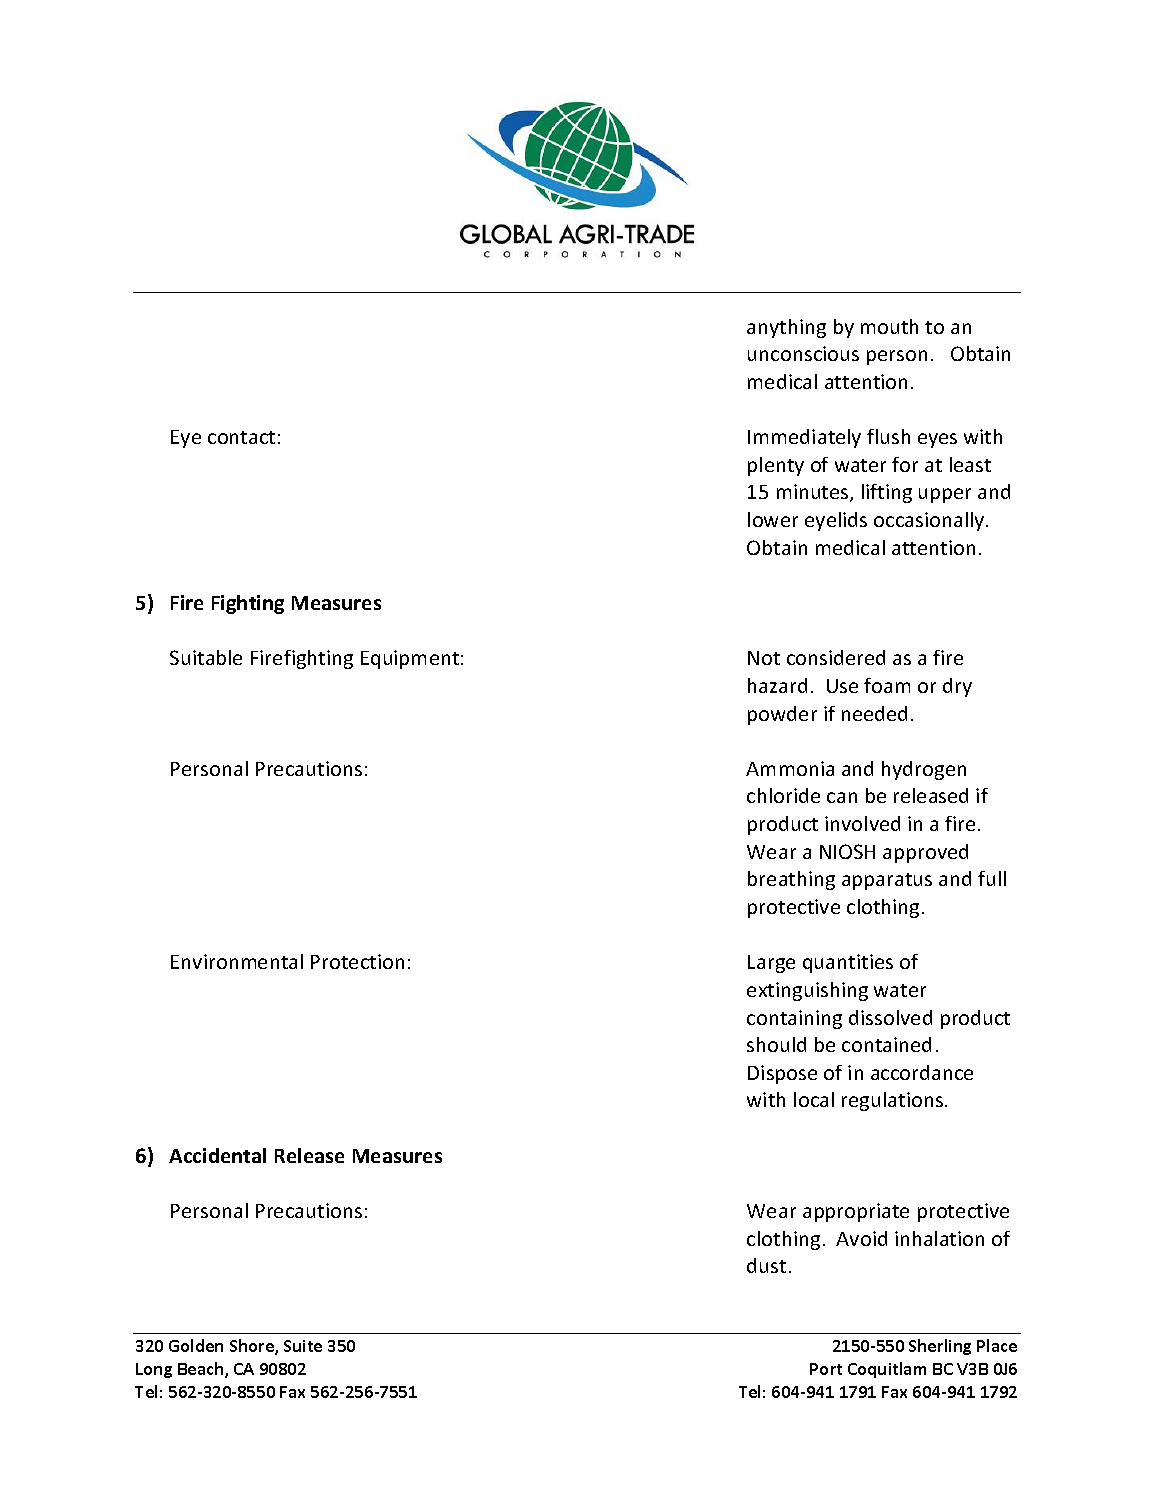 This document has height=1494, width=1154. Describe the element at coordinates (206, 657) in the document. I see `Suitable` at that location.
